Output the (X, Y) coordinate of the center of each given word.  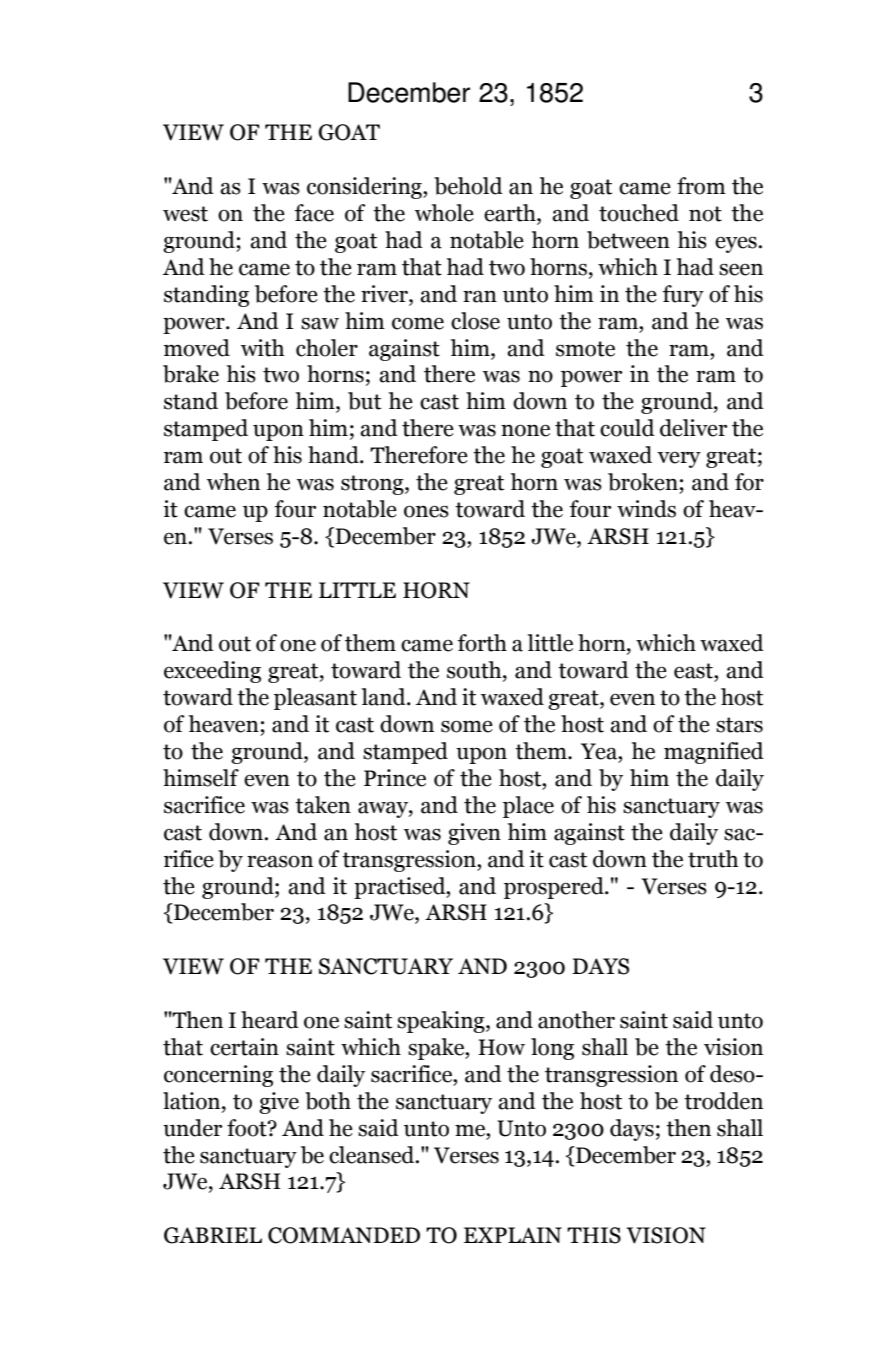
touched (639, 213)
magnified (714, 753)
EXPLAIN (513, 1235)
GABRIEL (213, 1235)
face (314, 213)
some (467, 726)
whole (444, 213)
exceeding (212, 672)
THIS (594, 1235)
